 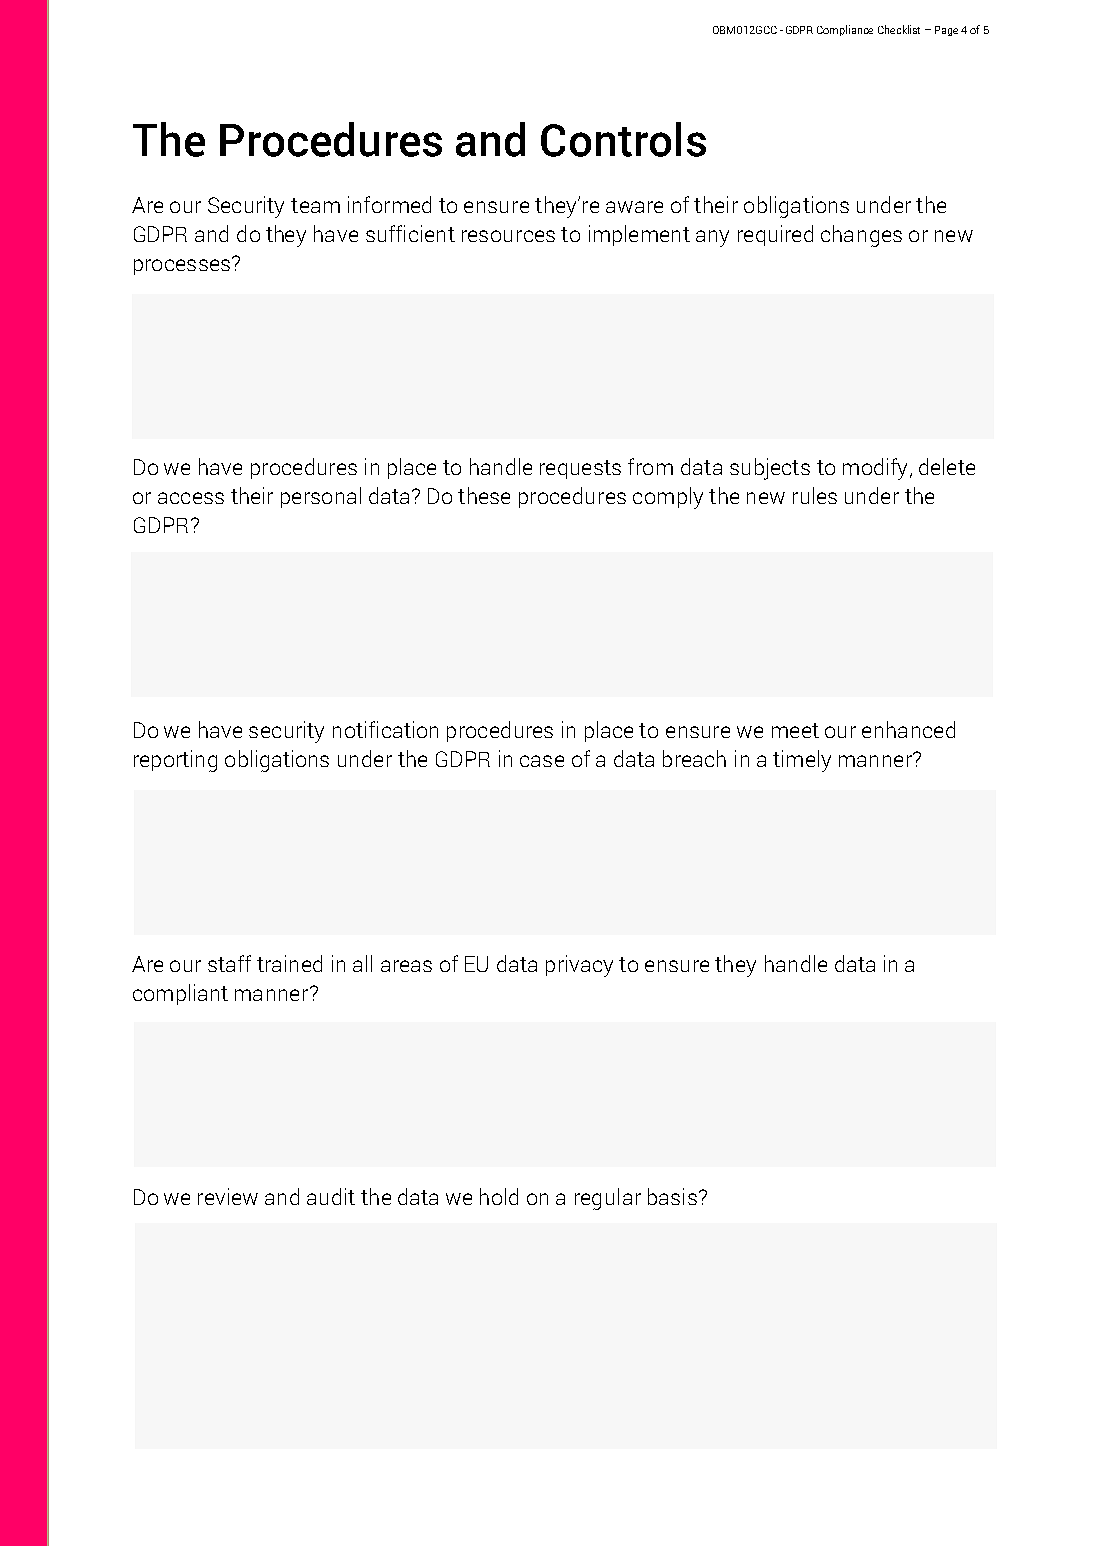 What do you see at coordinates (321, 497) in the screenshot?
I see `personal` at bounding box center [321, 497].
